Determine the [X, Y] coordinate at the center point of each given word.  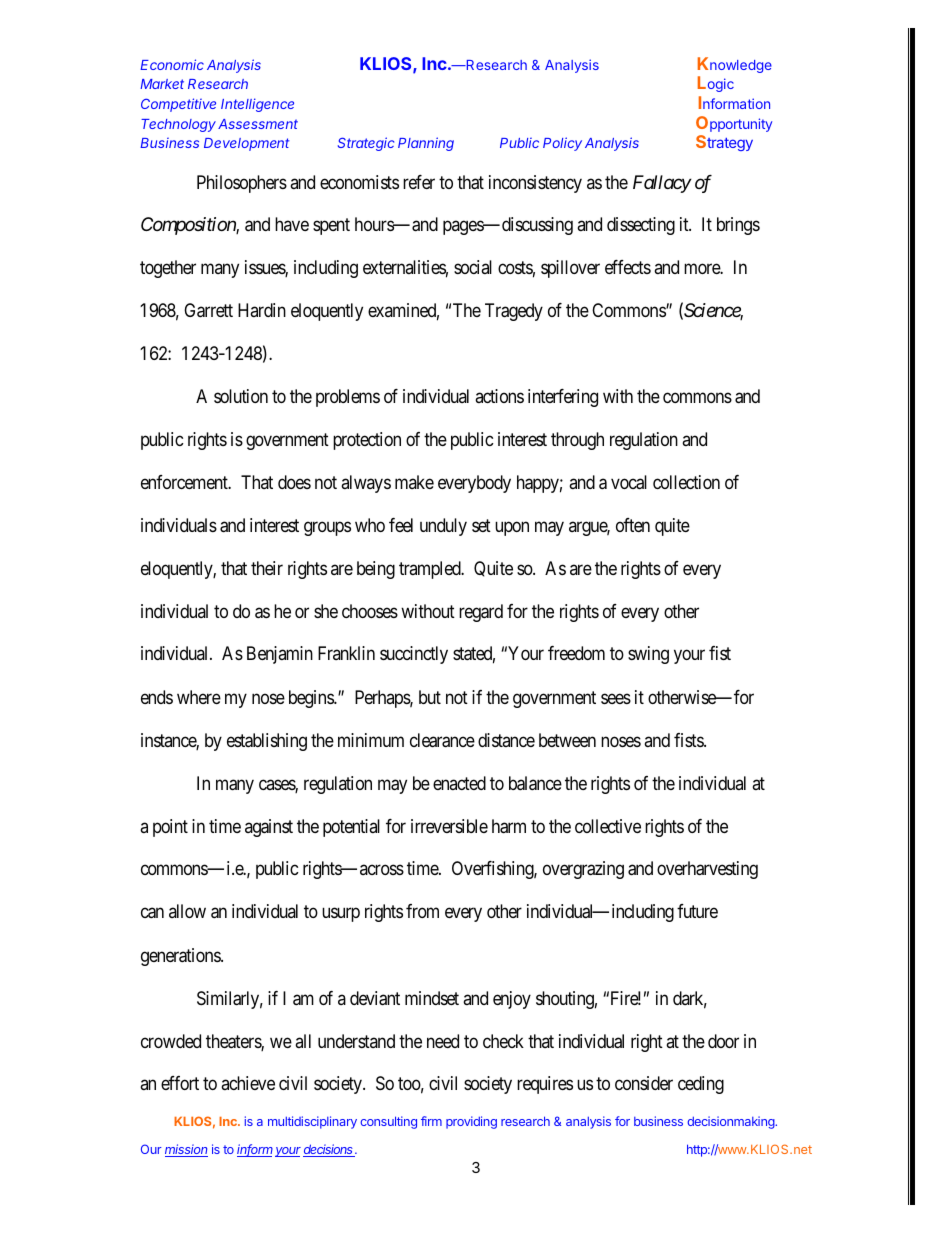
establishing [267, 742]
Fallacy [662, 184]
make [414, 482]
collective [608, 826]
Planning [426, 144]
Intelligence [257, 105]
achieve [248, 1083]
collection [686, 482]
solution [241, 396]
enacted [459, 783]
